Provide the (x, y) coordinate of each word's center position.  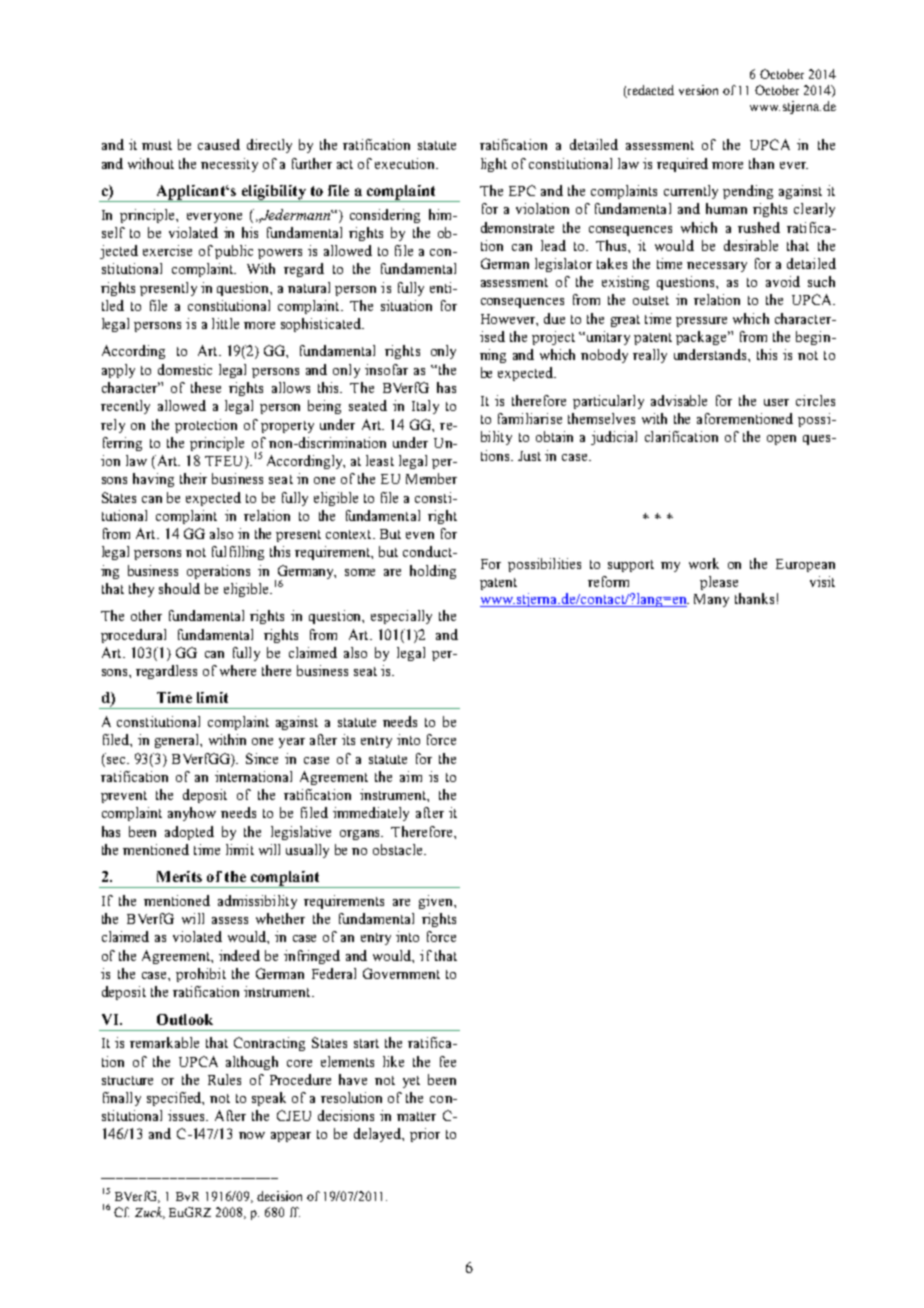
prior (425, 1135)
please (719, 583)
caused (219, 144)
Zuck (150, 1213)
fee (448, 1061)
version (698, 90)
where (238, 670)
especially (401, 617)
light (494, 165)
